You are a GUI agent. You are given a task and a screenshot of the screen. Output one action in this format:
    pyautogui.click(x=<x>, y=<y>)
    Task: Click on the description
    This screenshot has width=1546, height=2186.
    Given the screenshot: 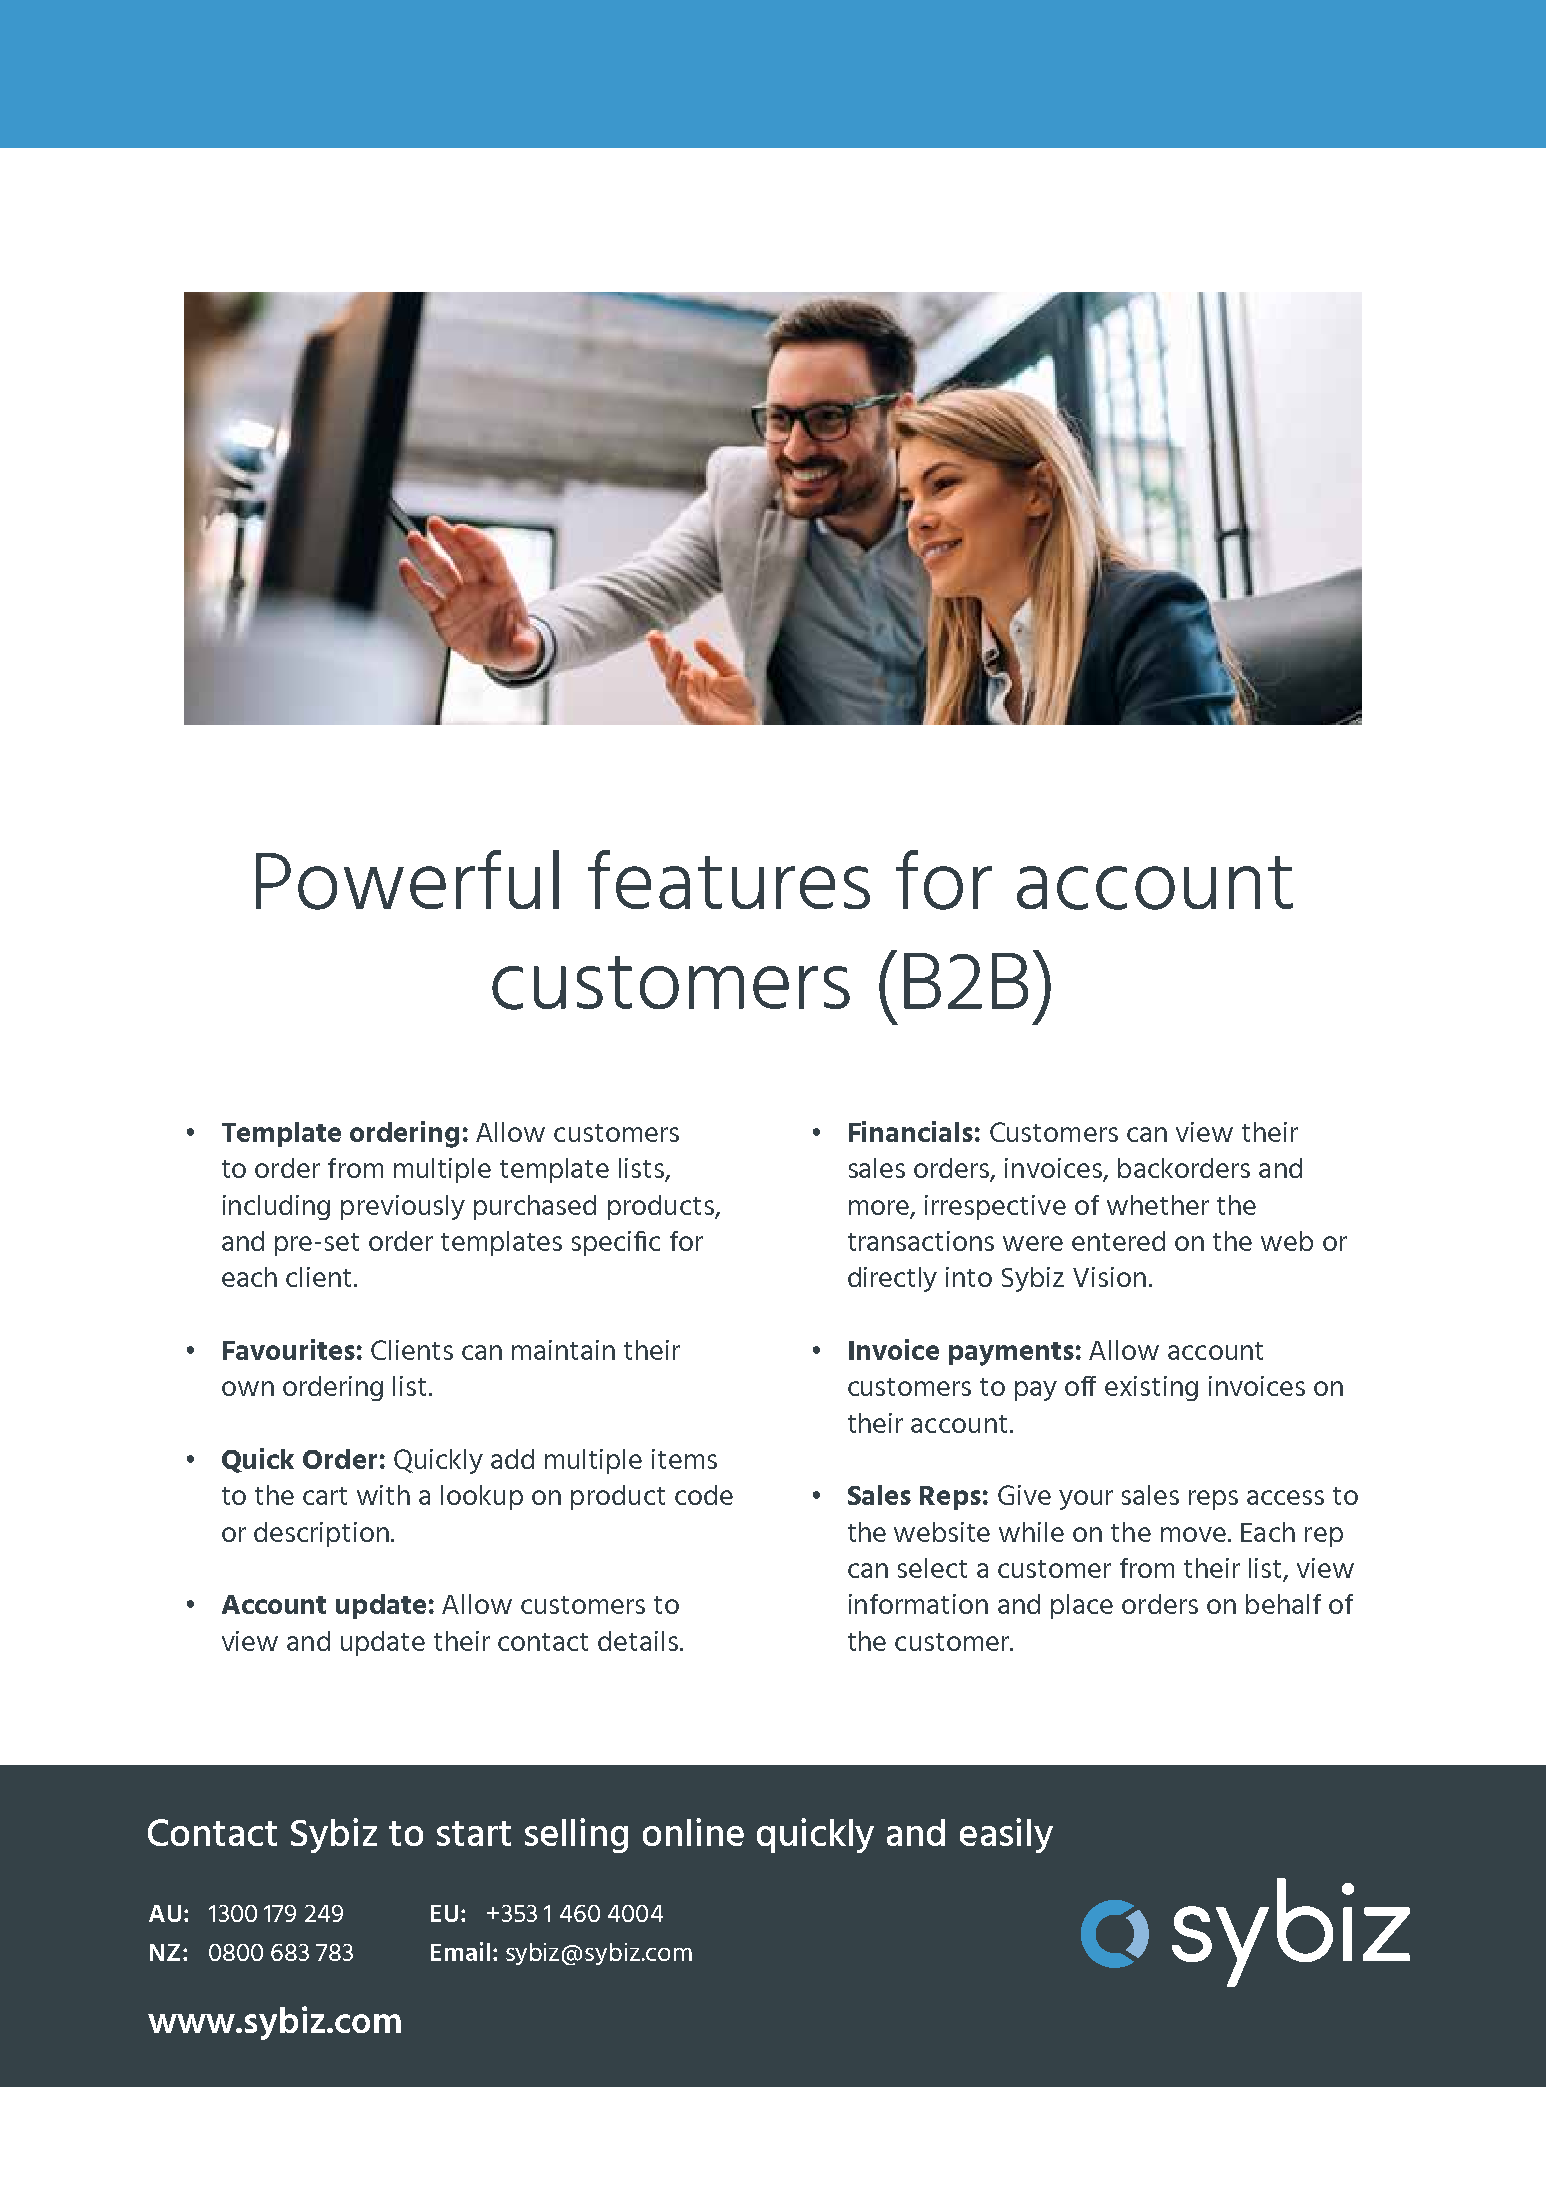 What is the action you would take?
    pyautogui.click(x=321, y=1534)
